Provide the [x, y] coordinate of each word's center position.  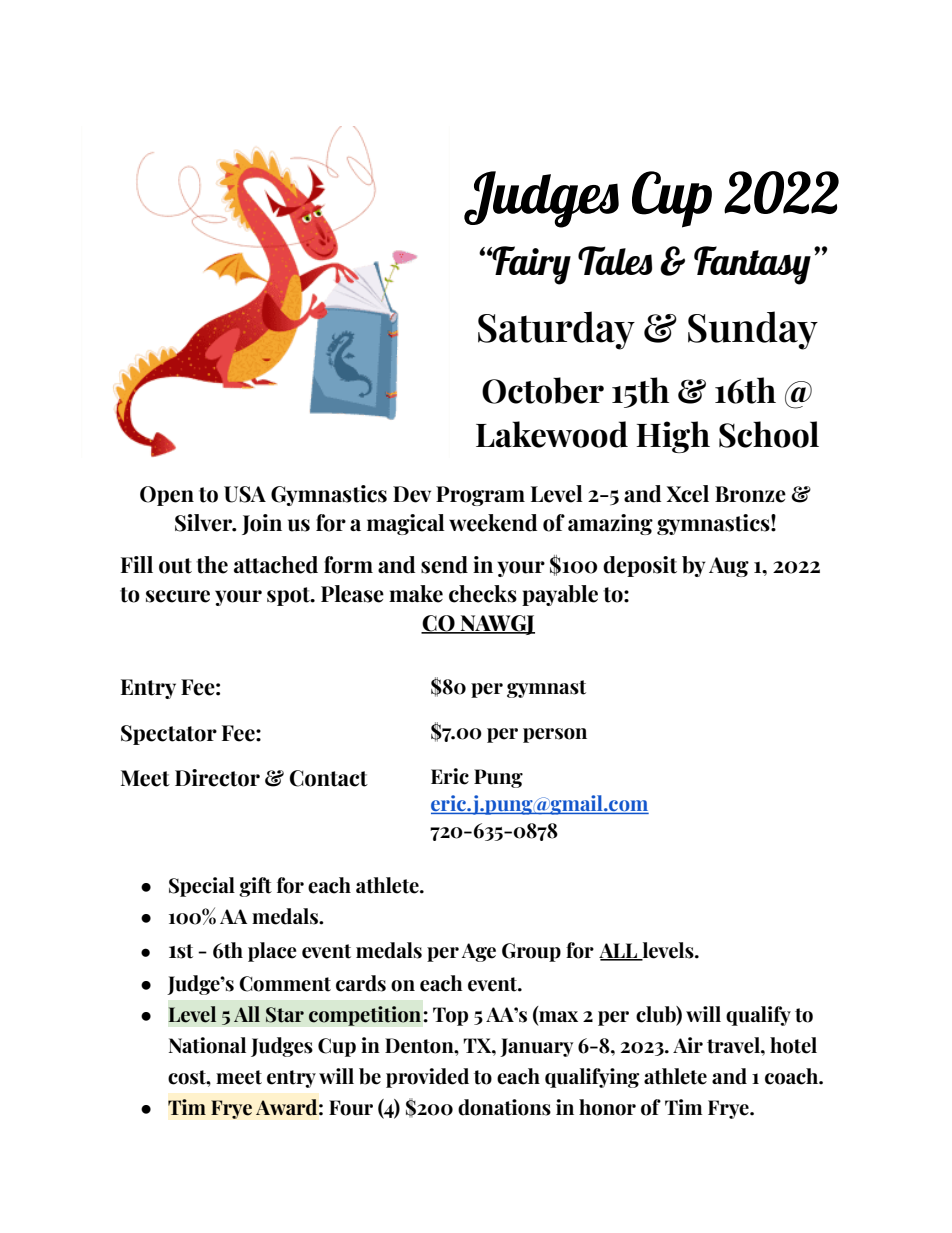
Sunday [753, 330]
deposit [640, 566]
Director [217, 778]
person [555, 735]
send [444, 565]
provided [427, 1078]
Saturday [556, 330]
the [212, 565]
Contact [329, 778]
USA [245, 494]
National [207, 1045]
